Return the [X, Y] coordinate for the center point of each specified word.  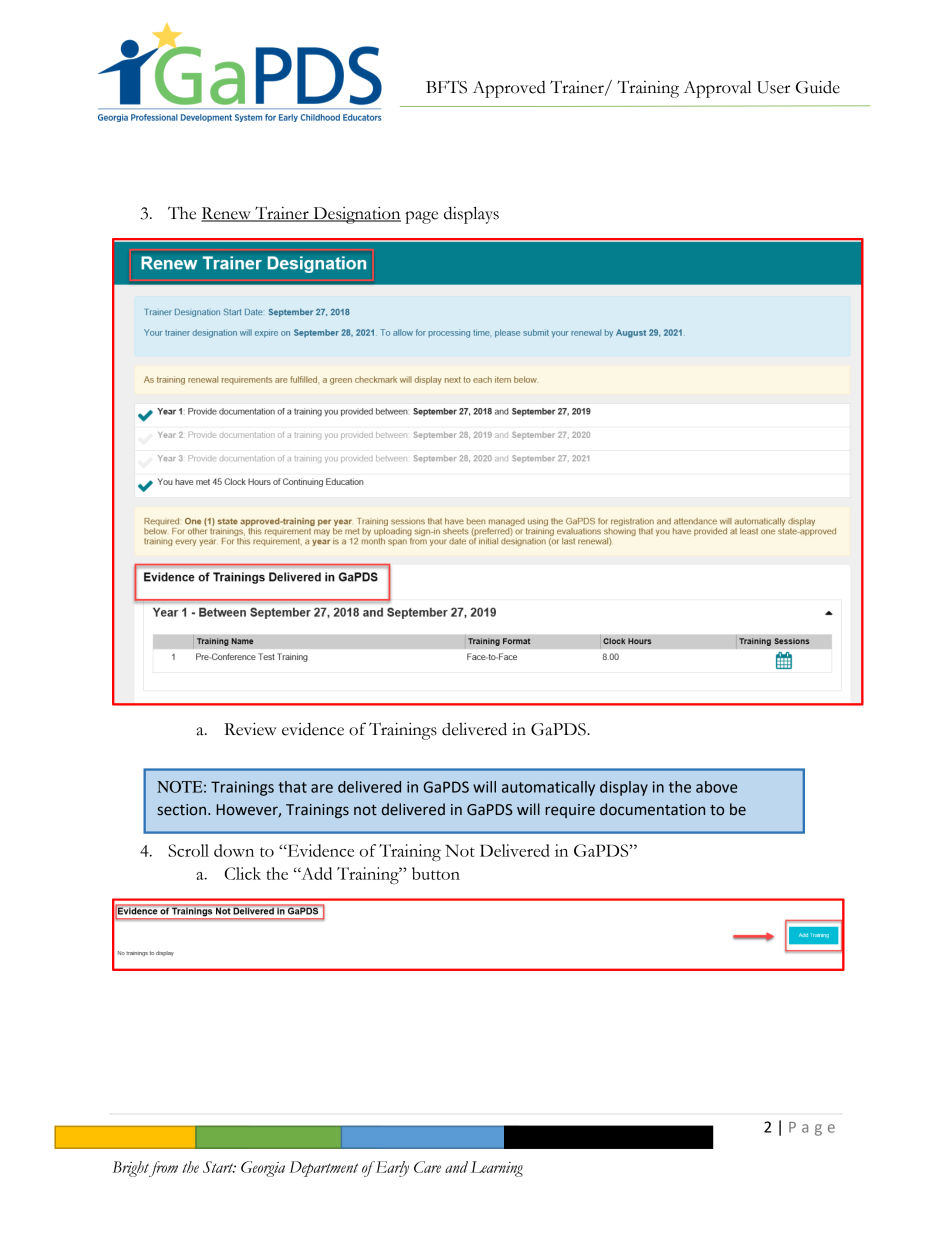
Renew [227, 214]
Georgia [263, 1169]
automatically [548, 788]
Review [250, 729]
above [716, 787]
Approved [509, 89]
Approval [718, 89]
